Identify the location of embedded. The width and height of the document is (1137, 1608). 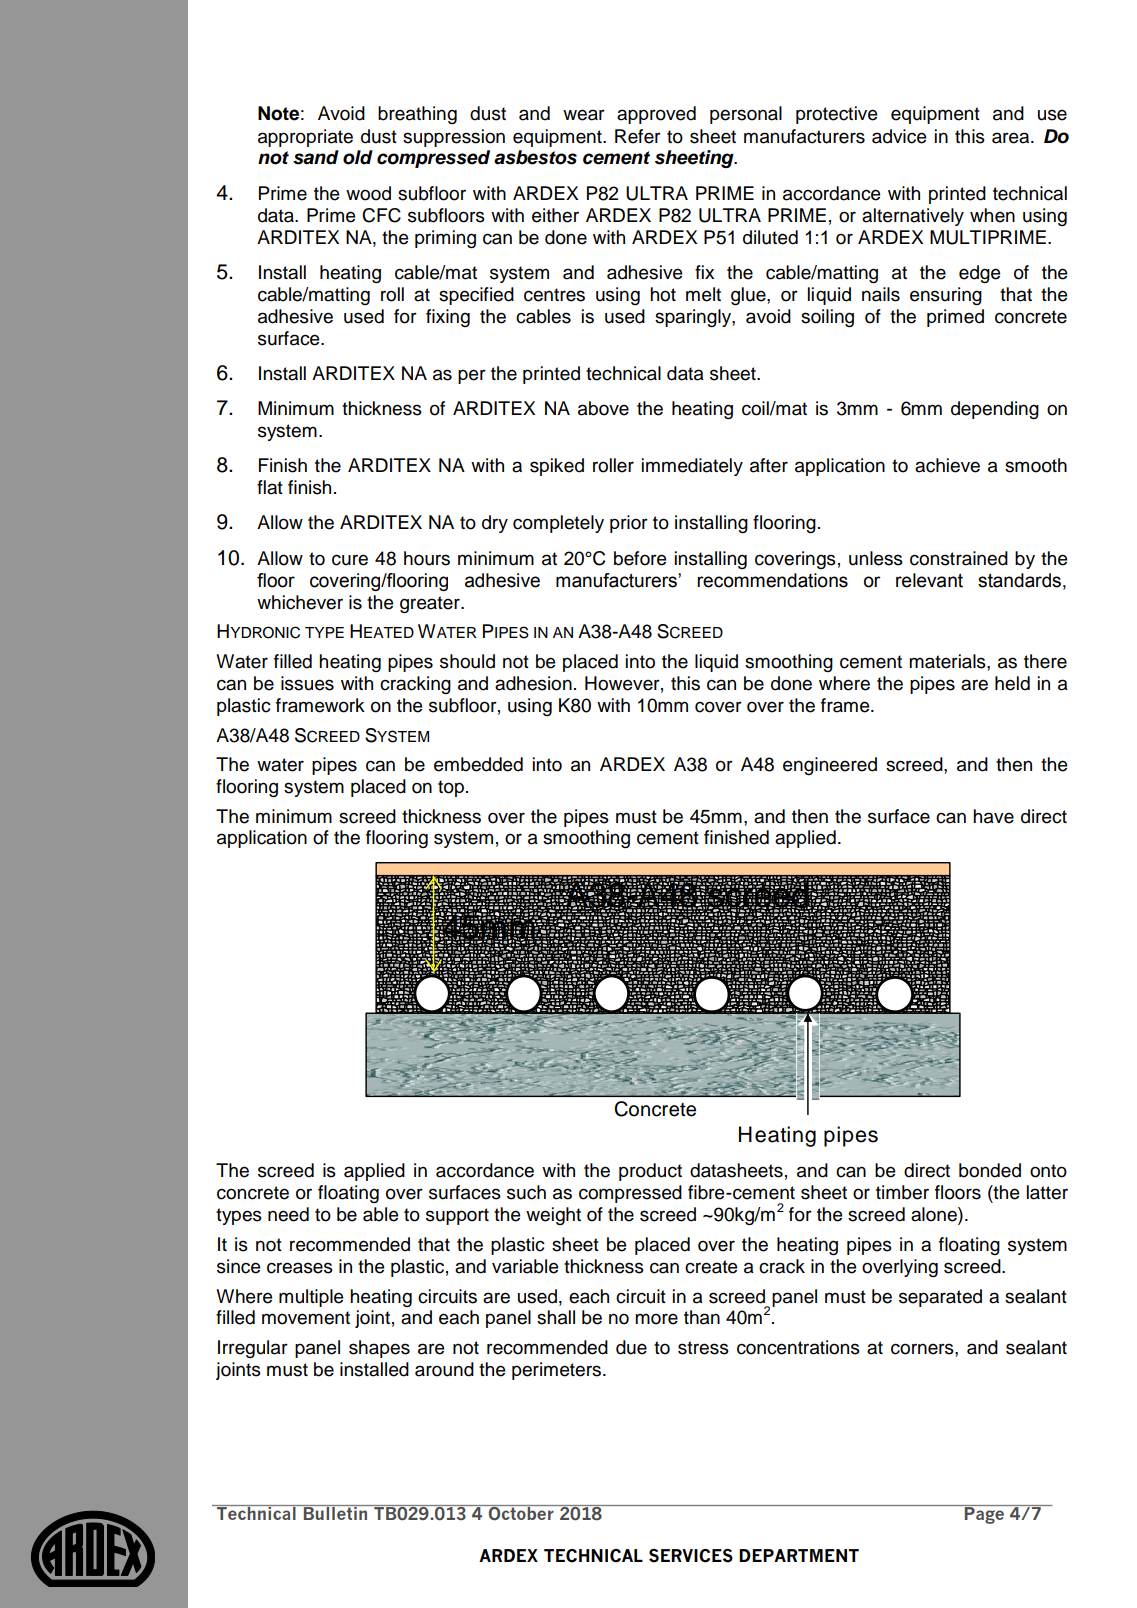
(478, 764).
